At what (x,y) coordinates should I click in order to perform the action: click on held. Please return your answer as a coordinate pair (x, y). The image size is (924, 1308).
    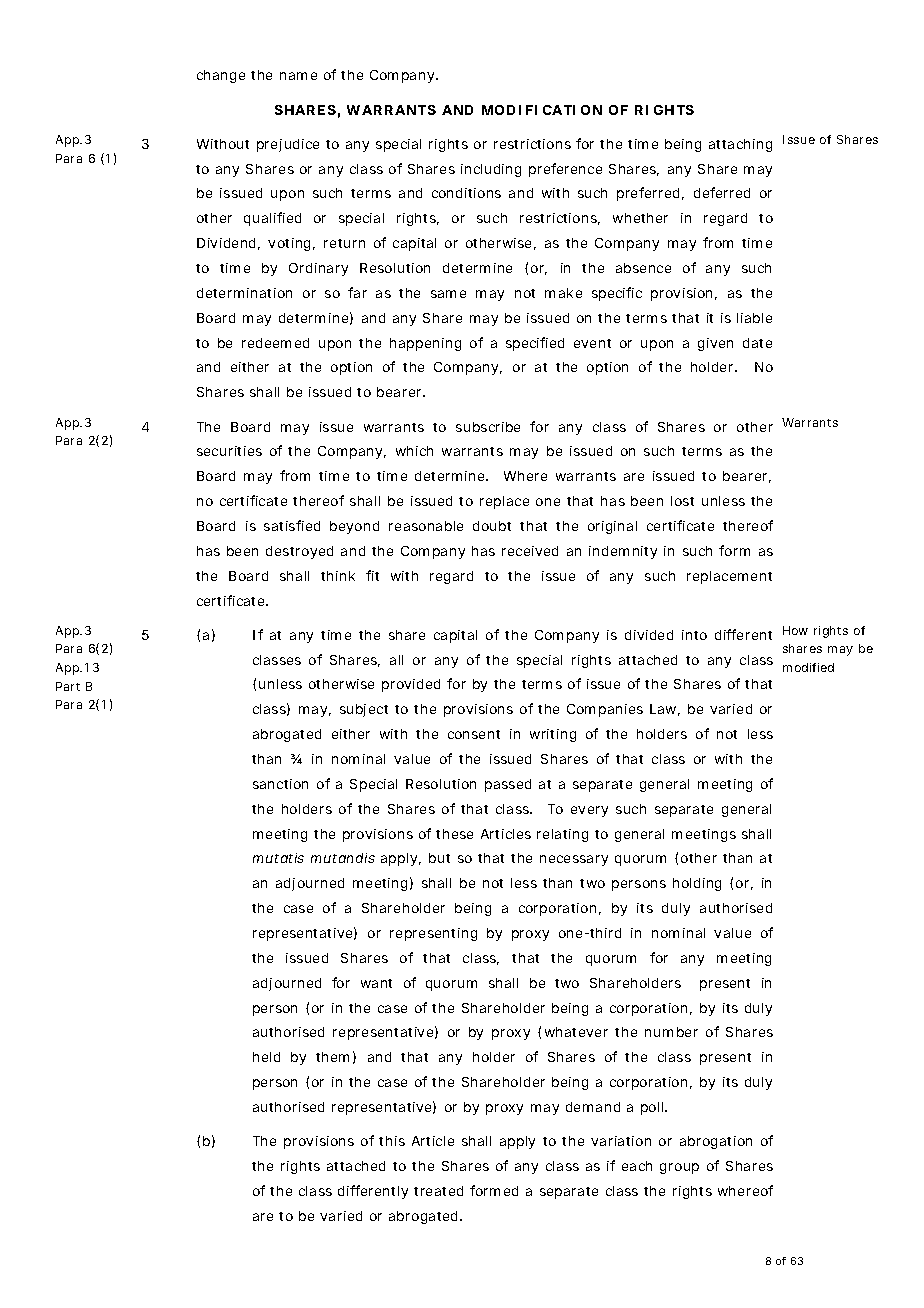
    Looking at the image, I should click on (266, 1057).
